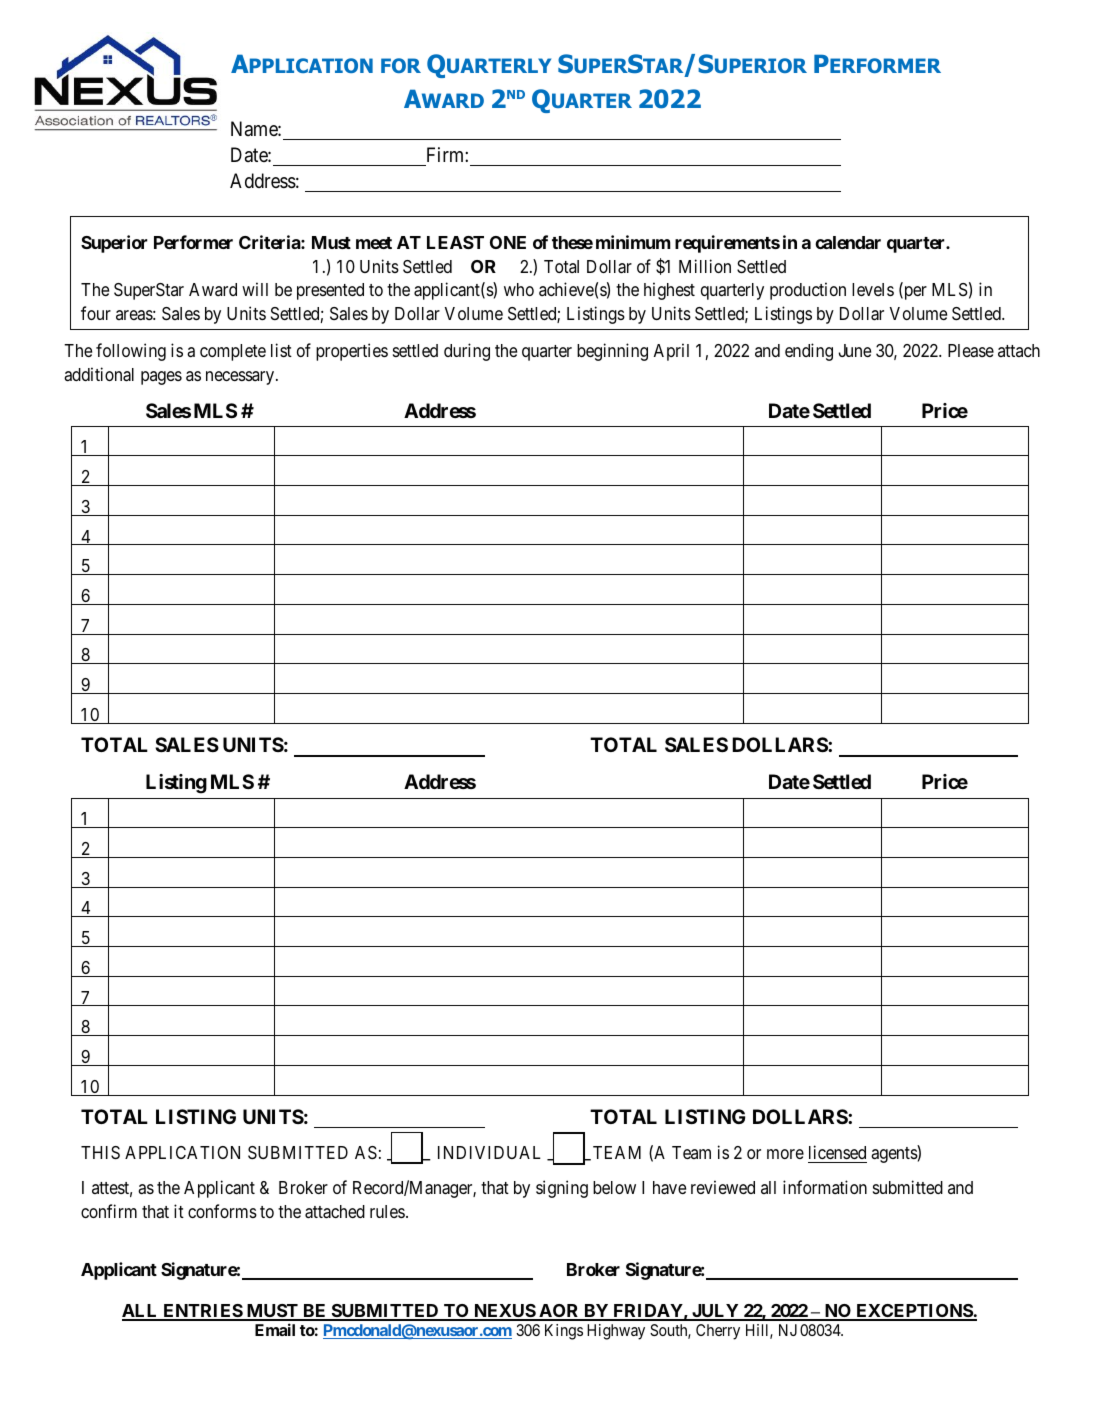 The width and height of the screenshot is (1099, 1422). I want to click on will, so click(255, 289).
